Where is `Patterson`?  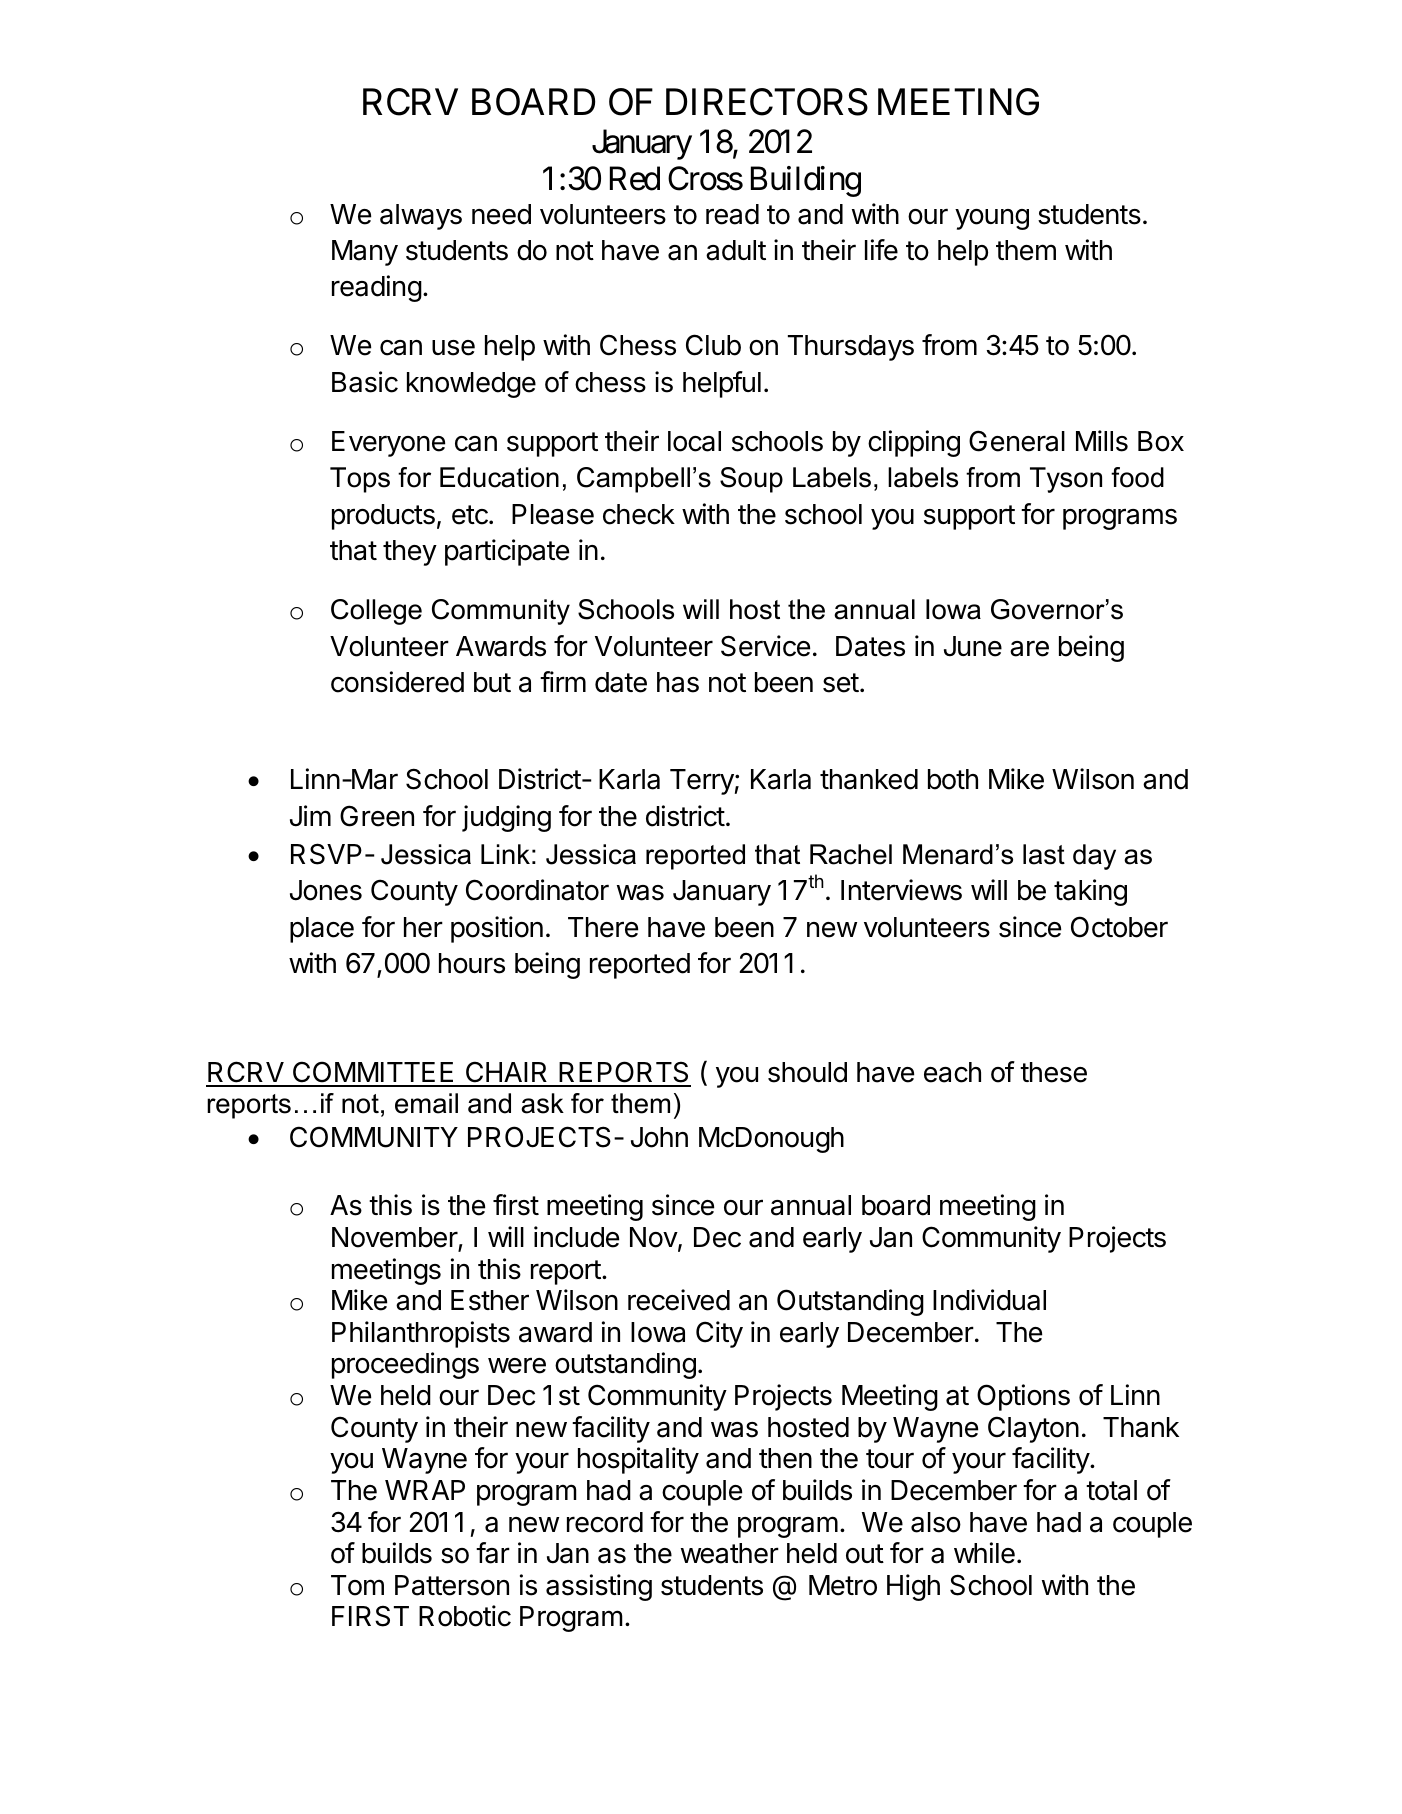 Patterson is located at coordinates (452, 1585).
